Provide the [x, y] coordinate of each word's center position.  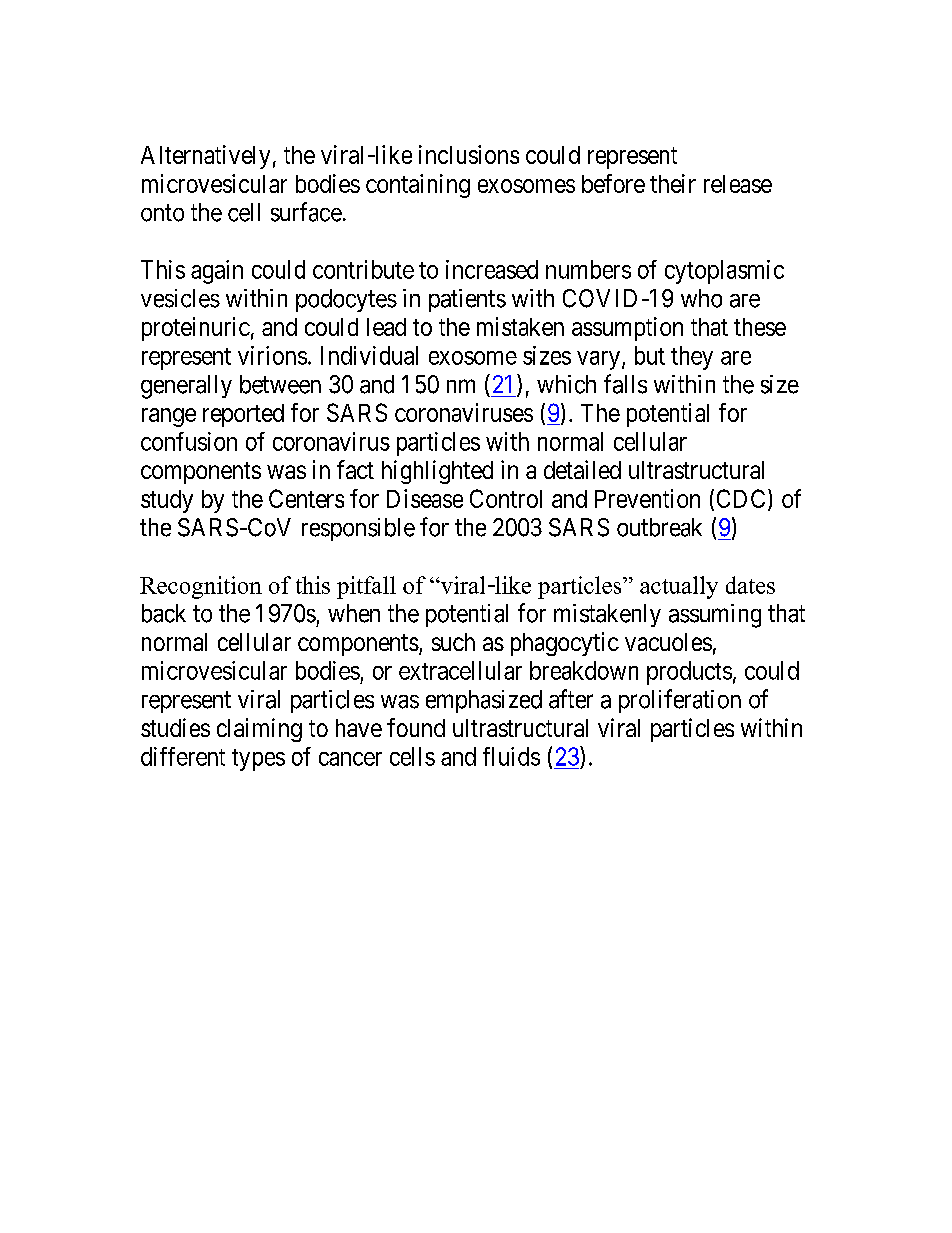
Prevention [647, 498]
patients [467, 300]
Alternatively [205, 157]
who [701, 298]
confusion [189, 441]
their [673, 183]
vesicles [180, 298]
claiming [259, 730]
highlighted [437, 472]
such [453, 642]
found [416, 727]
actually [679, 587]
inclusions [469, 154]
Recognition [201, 587]
